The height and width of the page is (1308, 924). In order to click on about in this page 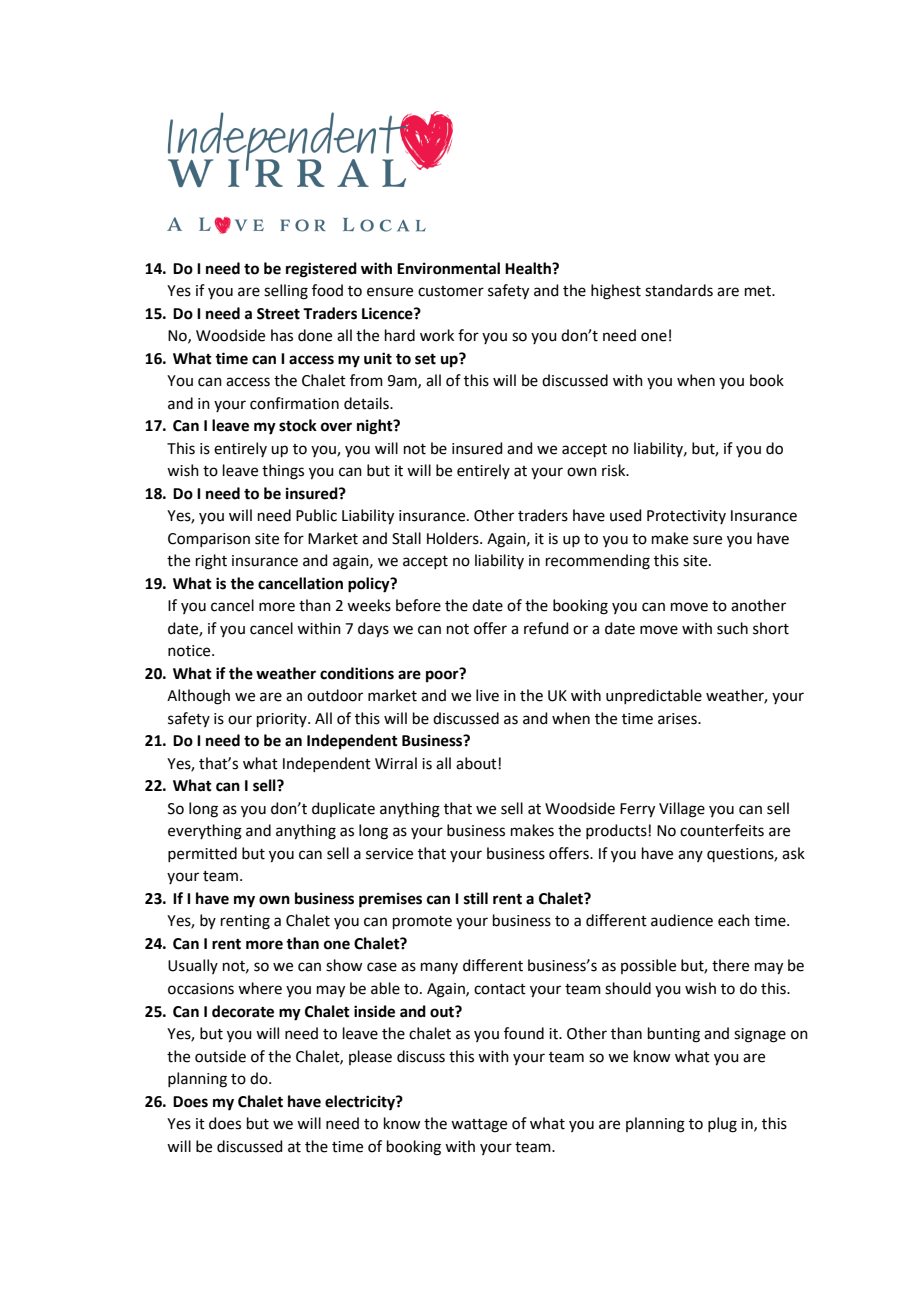, I will do `click(477, 763)`.
